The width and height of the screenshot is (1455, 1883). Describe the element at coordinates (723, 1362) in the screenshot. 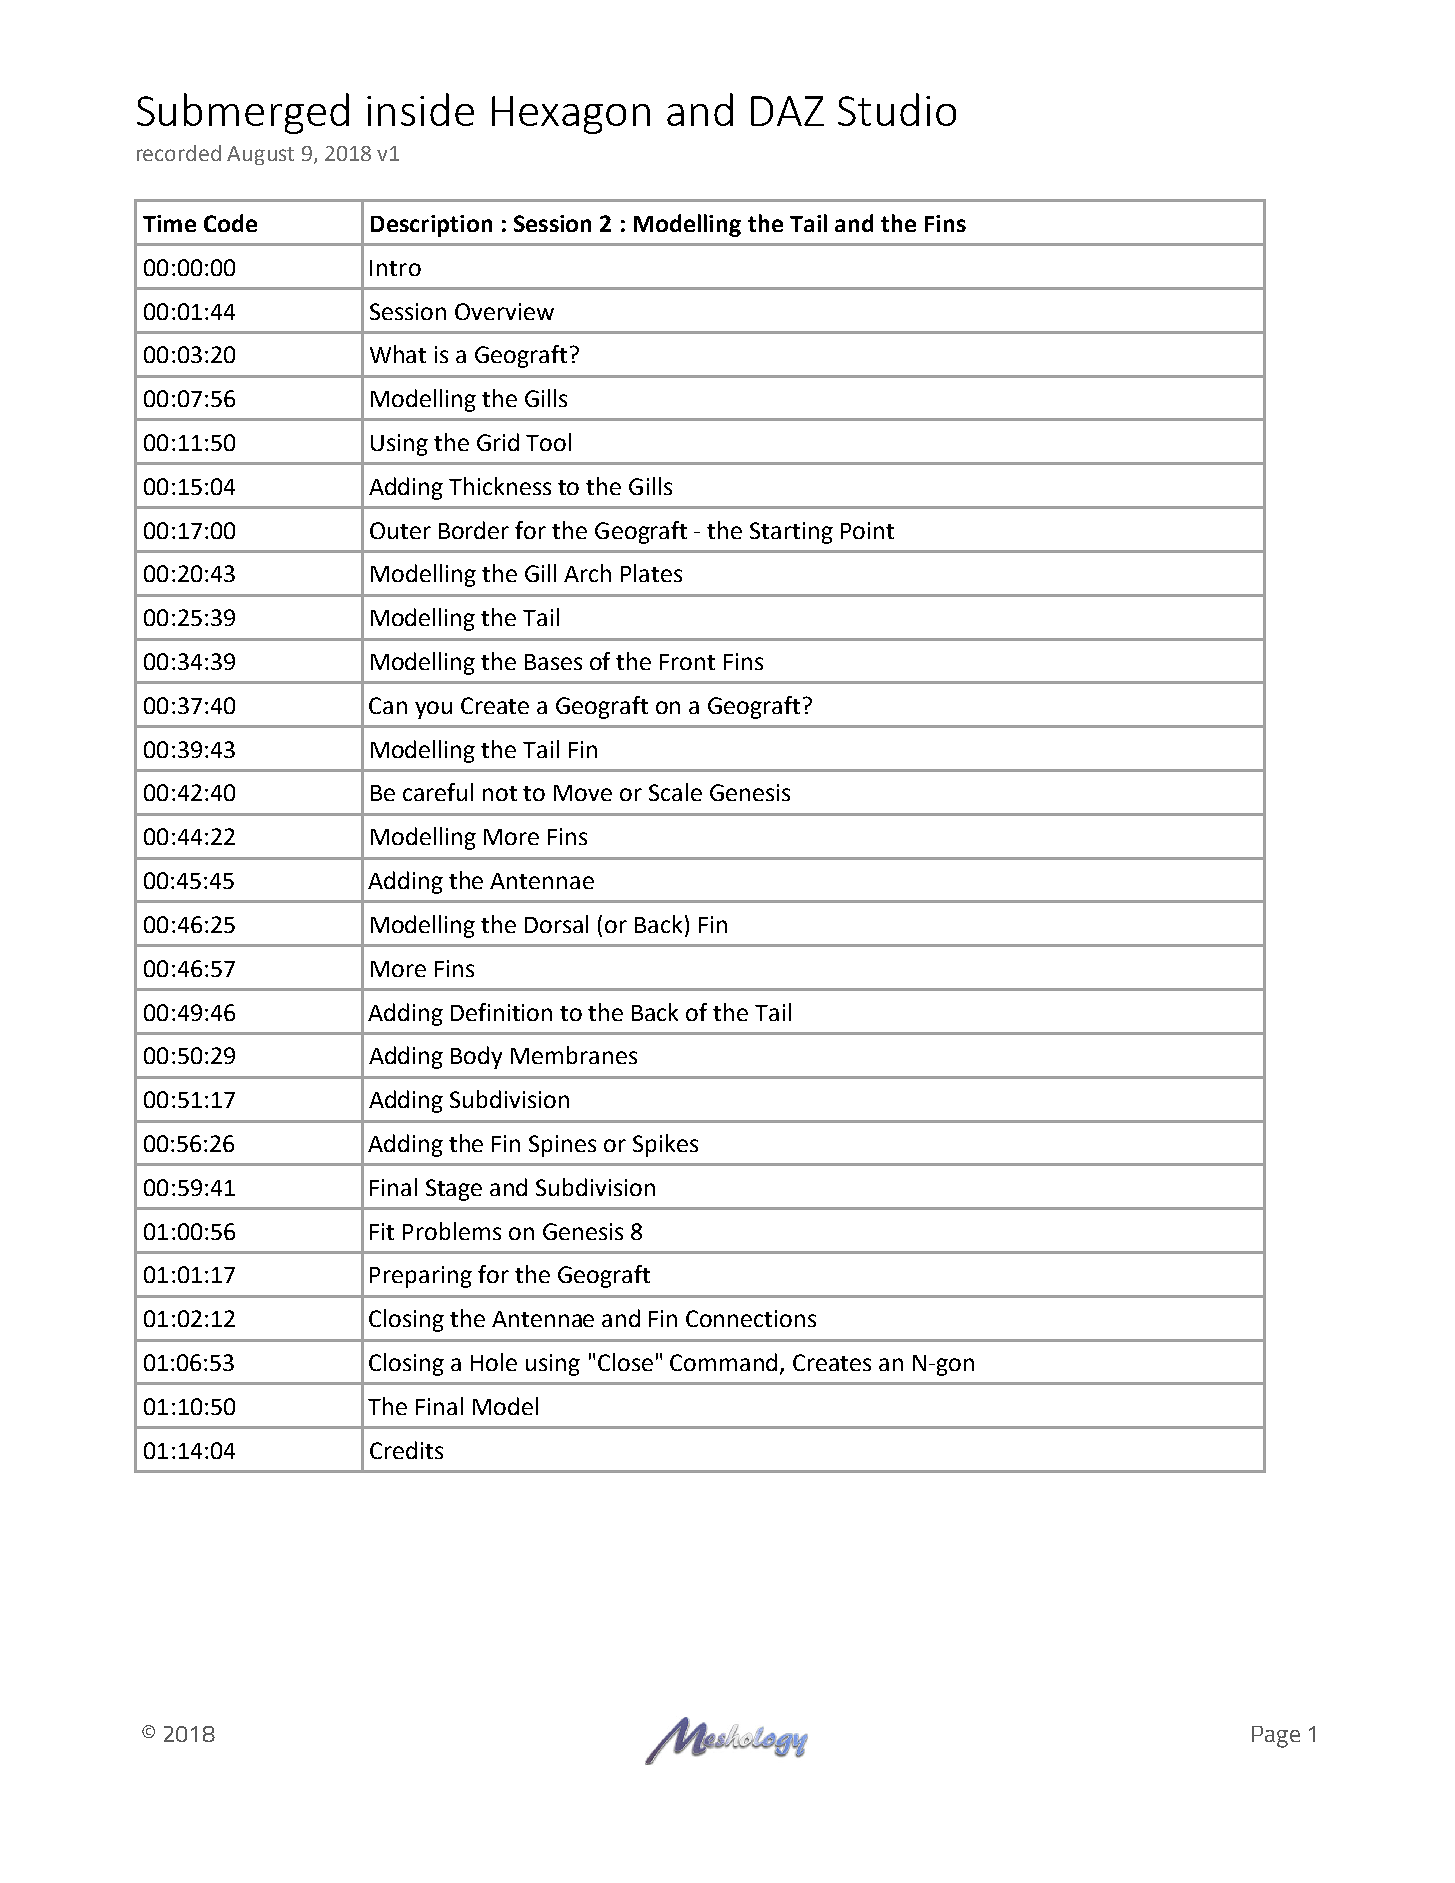

I see `Command` at that location.
